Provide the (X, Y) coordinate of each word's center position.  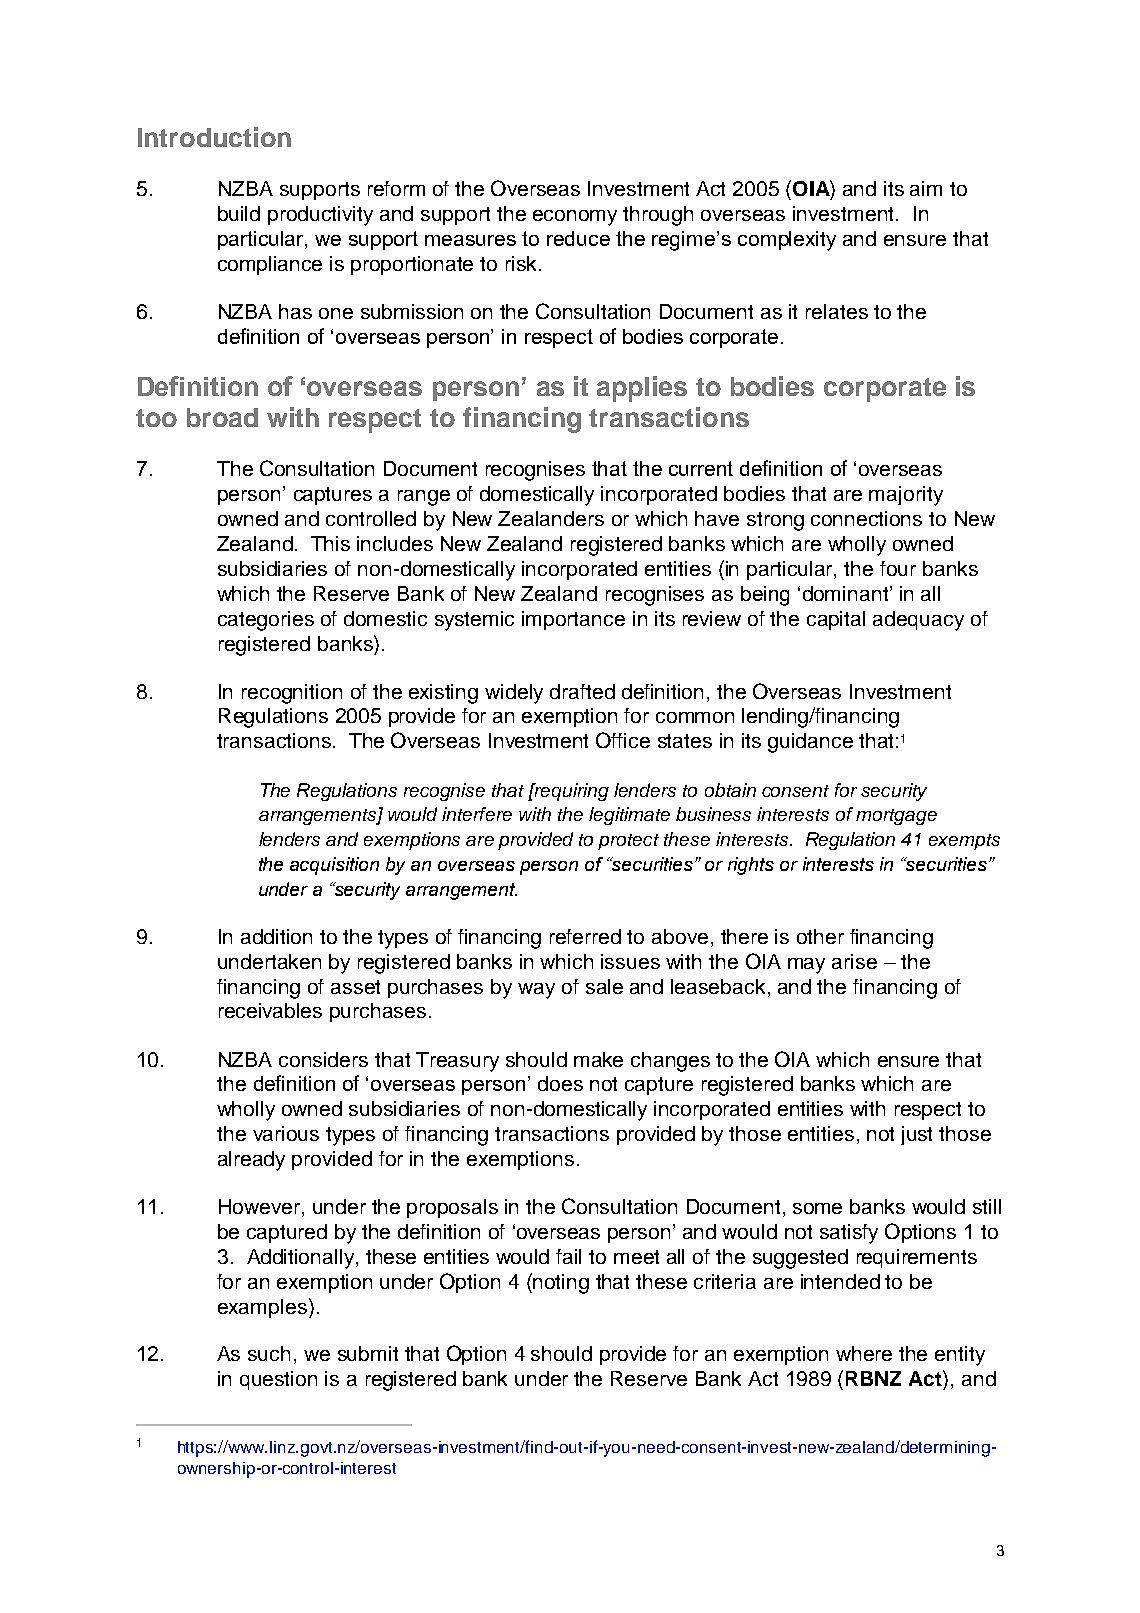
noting (561, 1284)
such (269, 1353)
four (898, 568)
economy (575, 218)
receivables (270, 1010)
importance (573, 620)
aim (926, 188)
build (239, 213)
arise (854, 961)
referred (585, 936)
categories (266, 621)
